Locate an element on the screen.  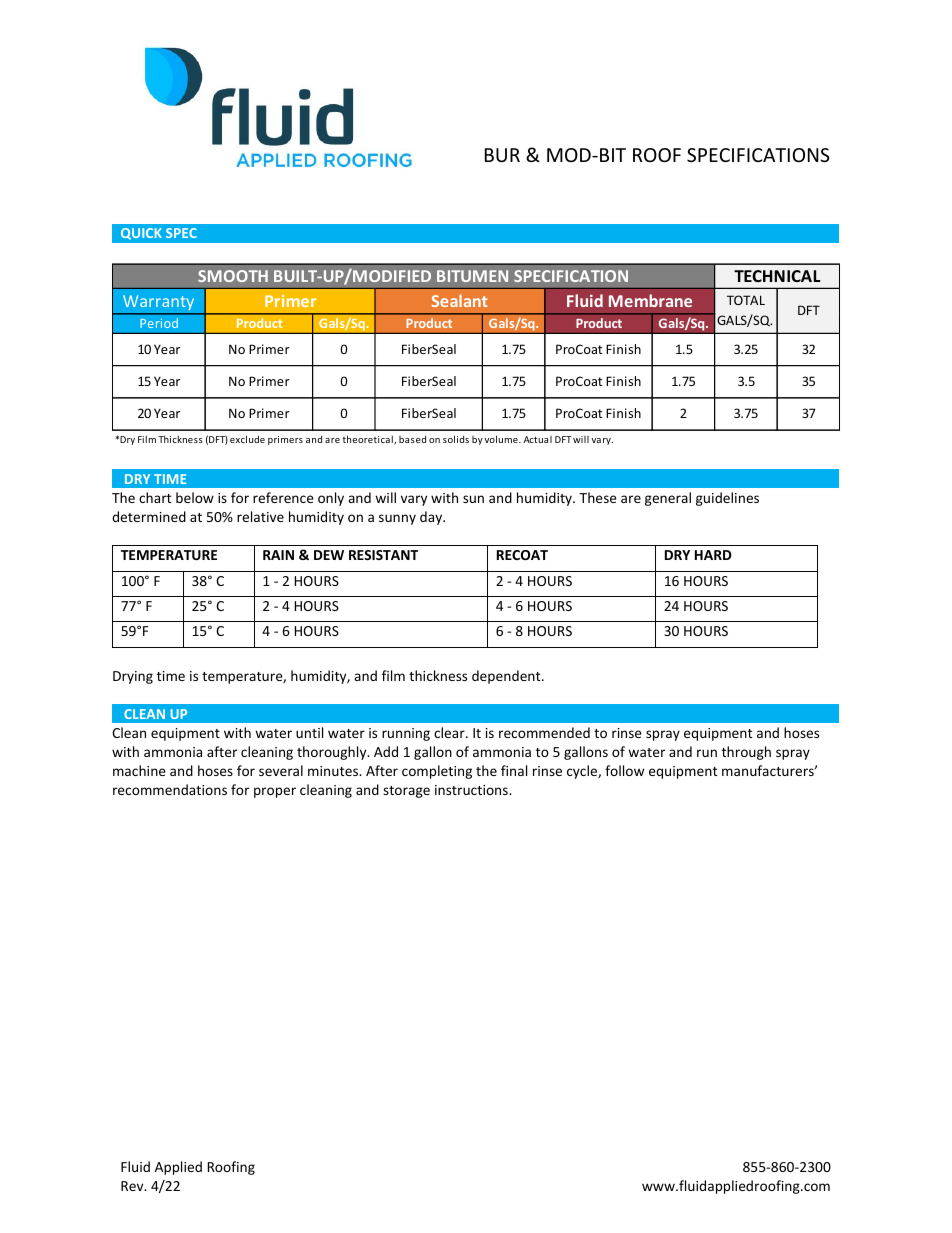
follow is located at coordinates (624, 770).
